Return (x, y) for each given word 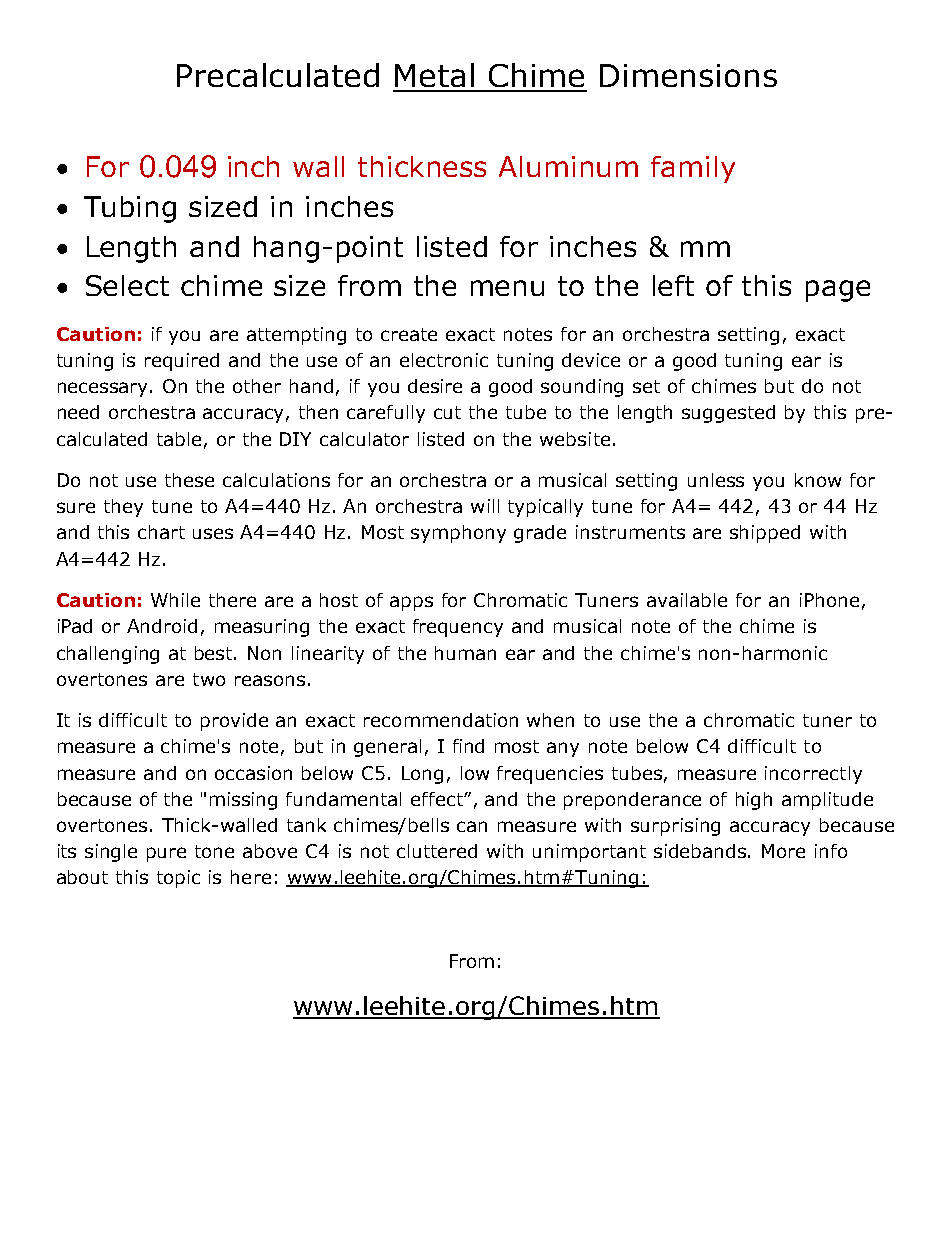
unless (716, 480)
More (783, 851)
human (465, 653)
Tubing (130, 209)
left (673, 285)
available (687, 600)
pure (166, 854)
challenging (108, 655)
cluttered (437, 851)
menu (507, 288)
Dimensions (688, 75)
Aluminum (568, 166)
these (189, 480)
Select (127, 285)
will (485, 506)
